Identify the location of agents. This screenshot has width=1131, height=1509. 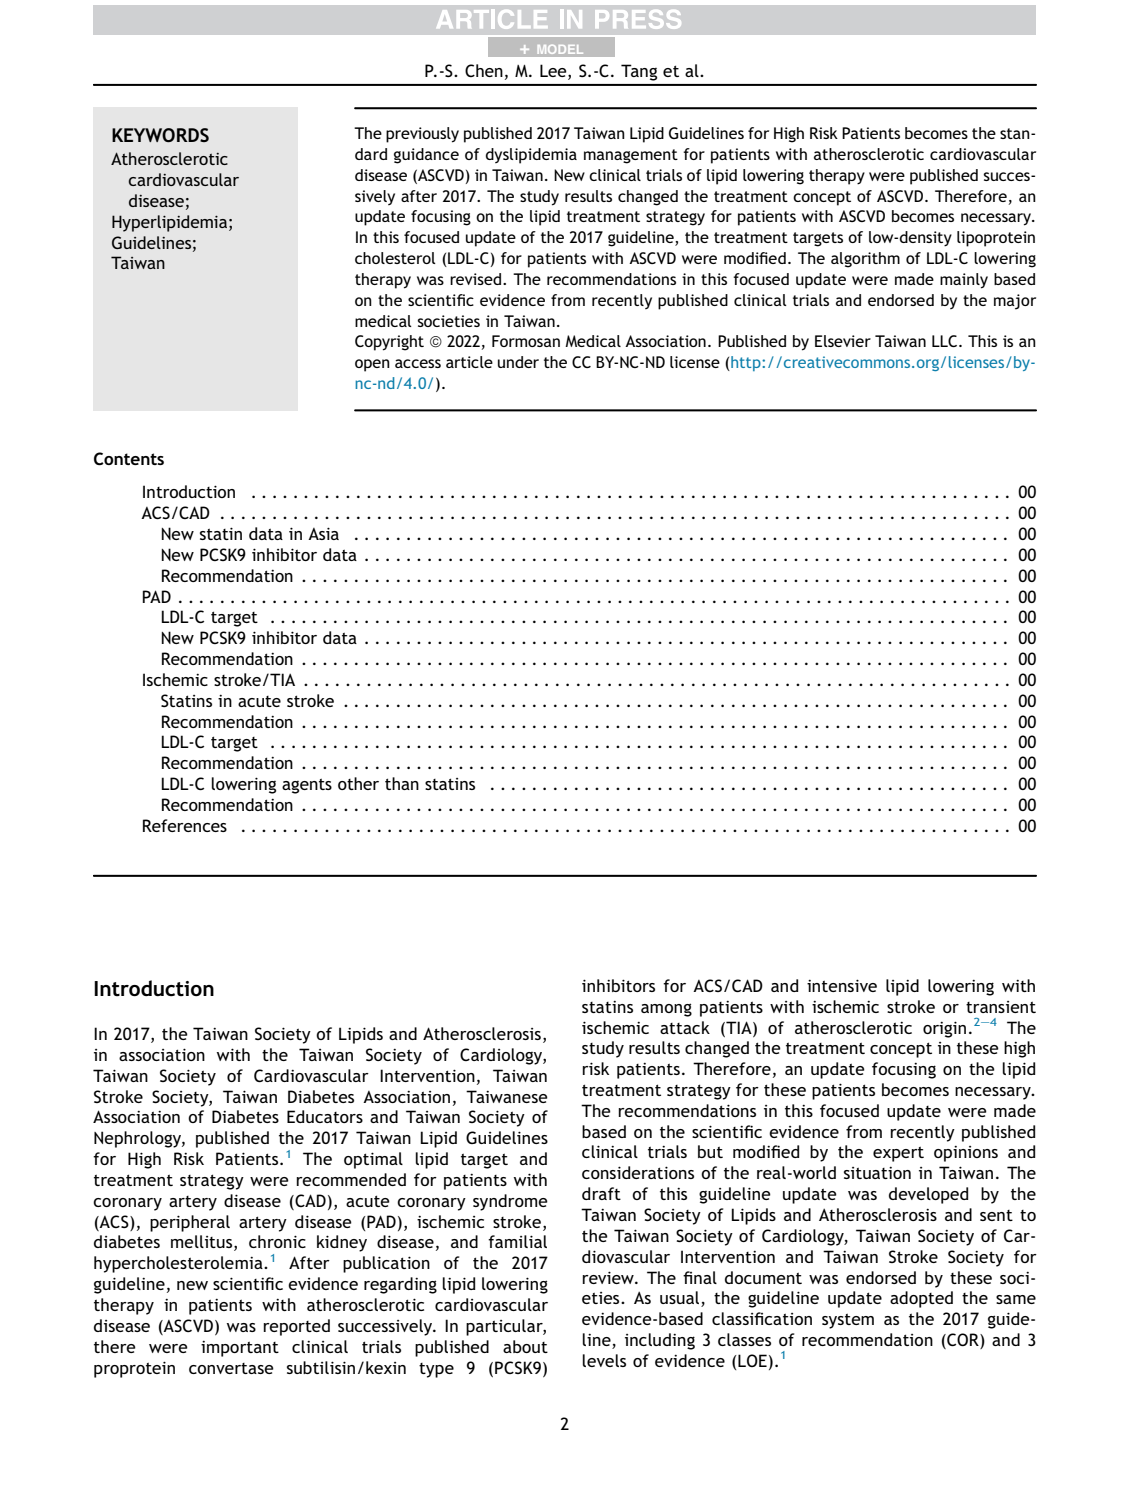
(307, 786).
